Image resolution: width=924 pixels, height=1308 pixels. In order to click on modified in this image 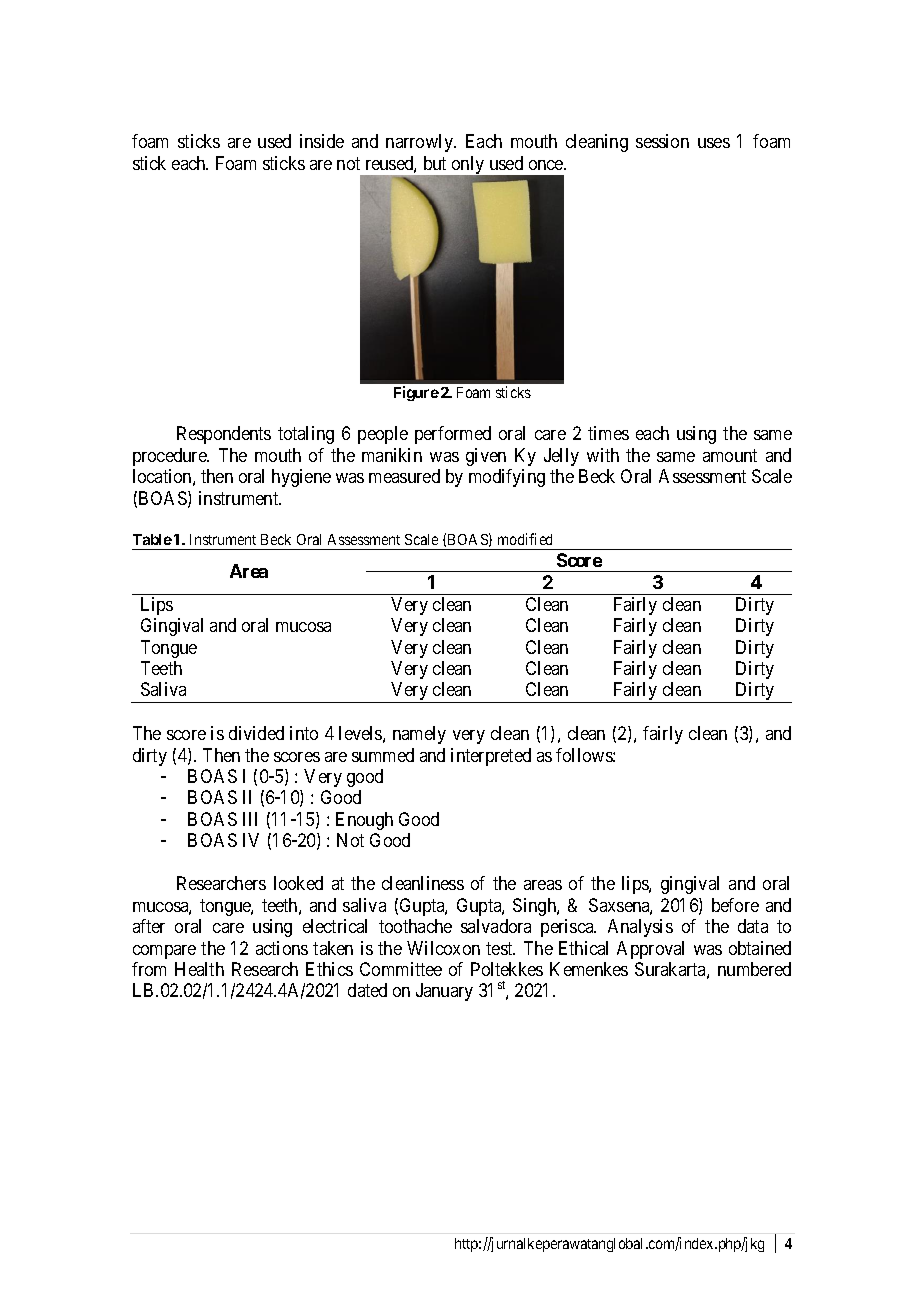, I will do `click(525, 539)`.
